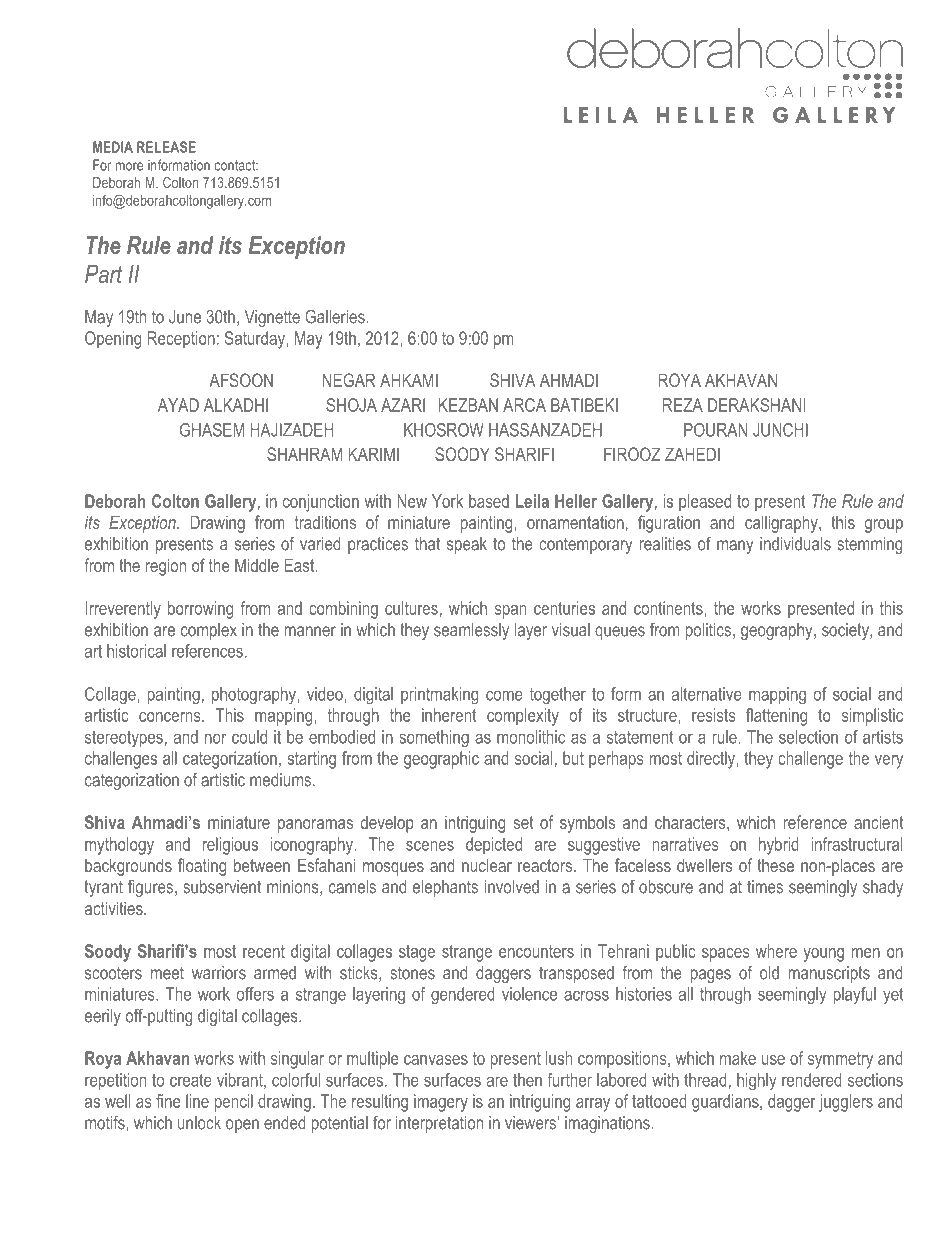 The image size is (952, 1233). I want to click on selection, so click(808, 737).
